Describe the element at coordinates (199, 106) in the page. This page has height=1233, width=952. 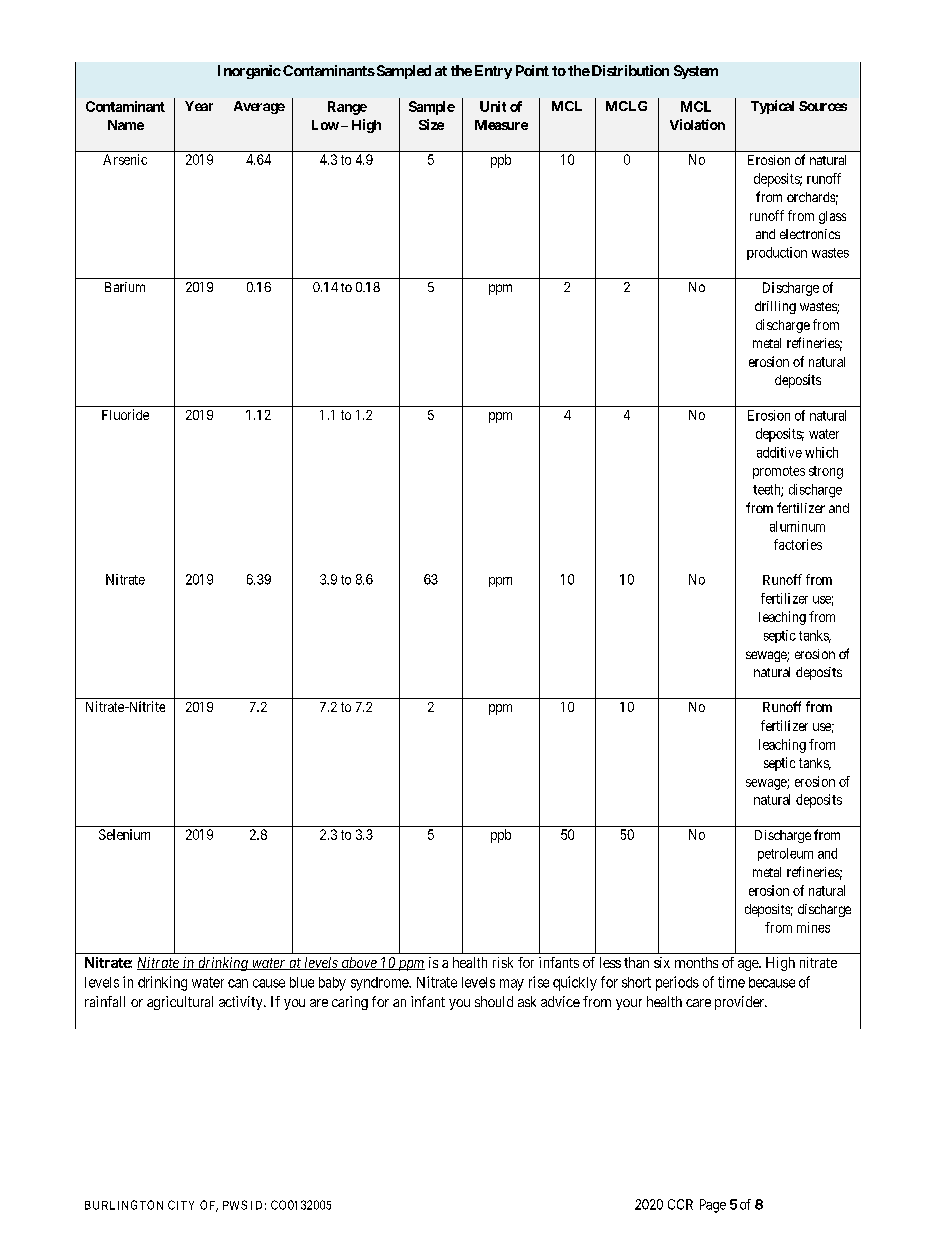
I see `Year` at that location.
